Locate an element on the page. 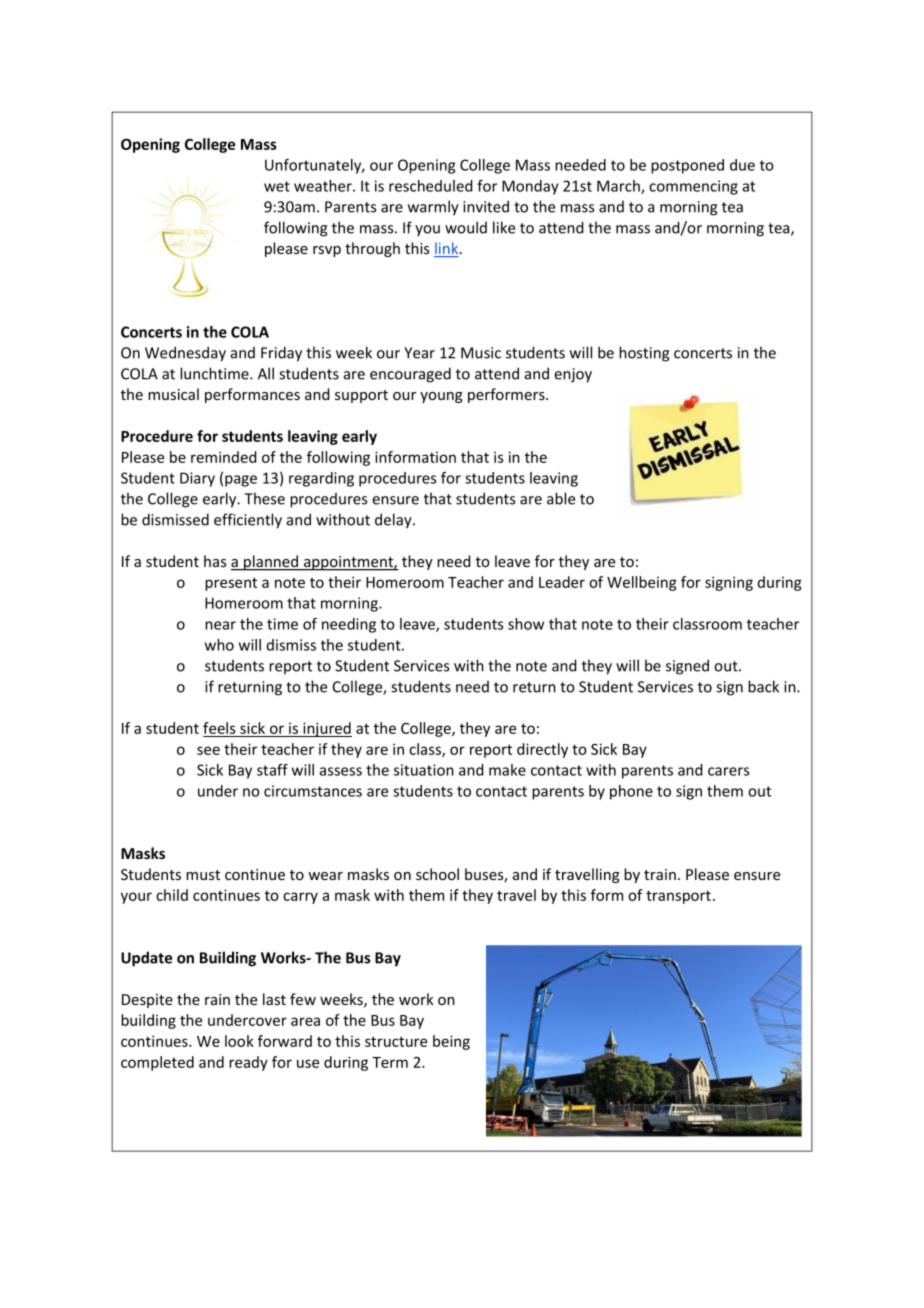 This page has height=1308, width=924. show is located at coordinates (526, 624).
